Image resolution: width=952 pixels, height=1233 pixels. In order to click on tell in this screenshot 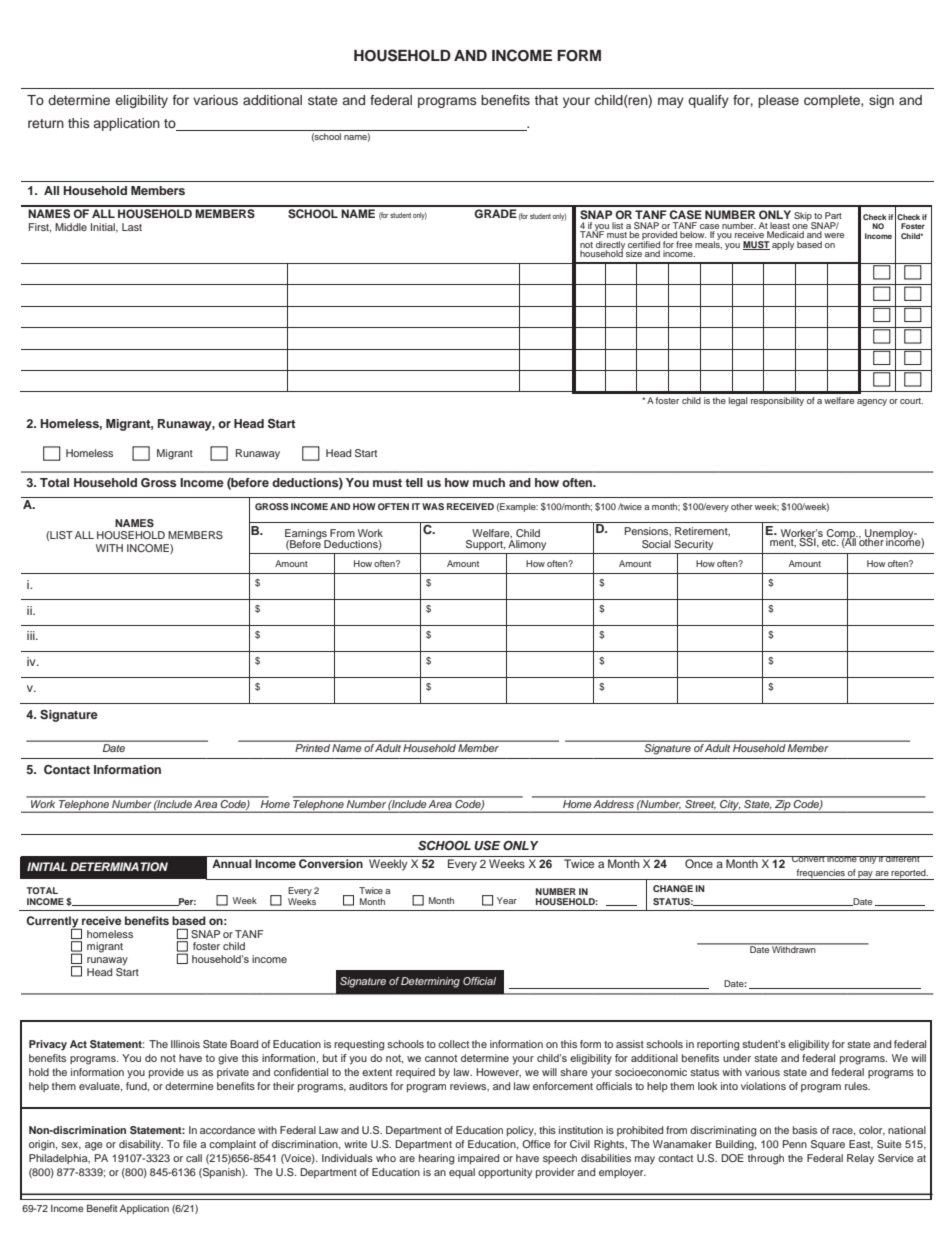, I will do `click(414, 482)`.
